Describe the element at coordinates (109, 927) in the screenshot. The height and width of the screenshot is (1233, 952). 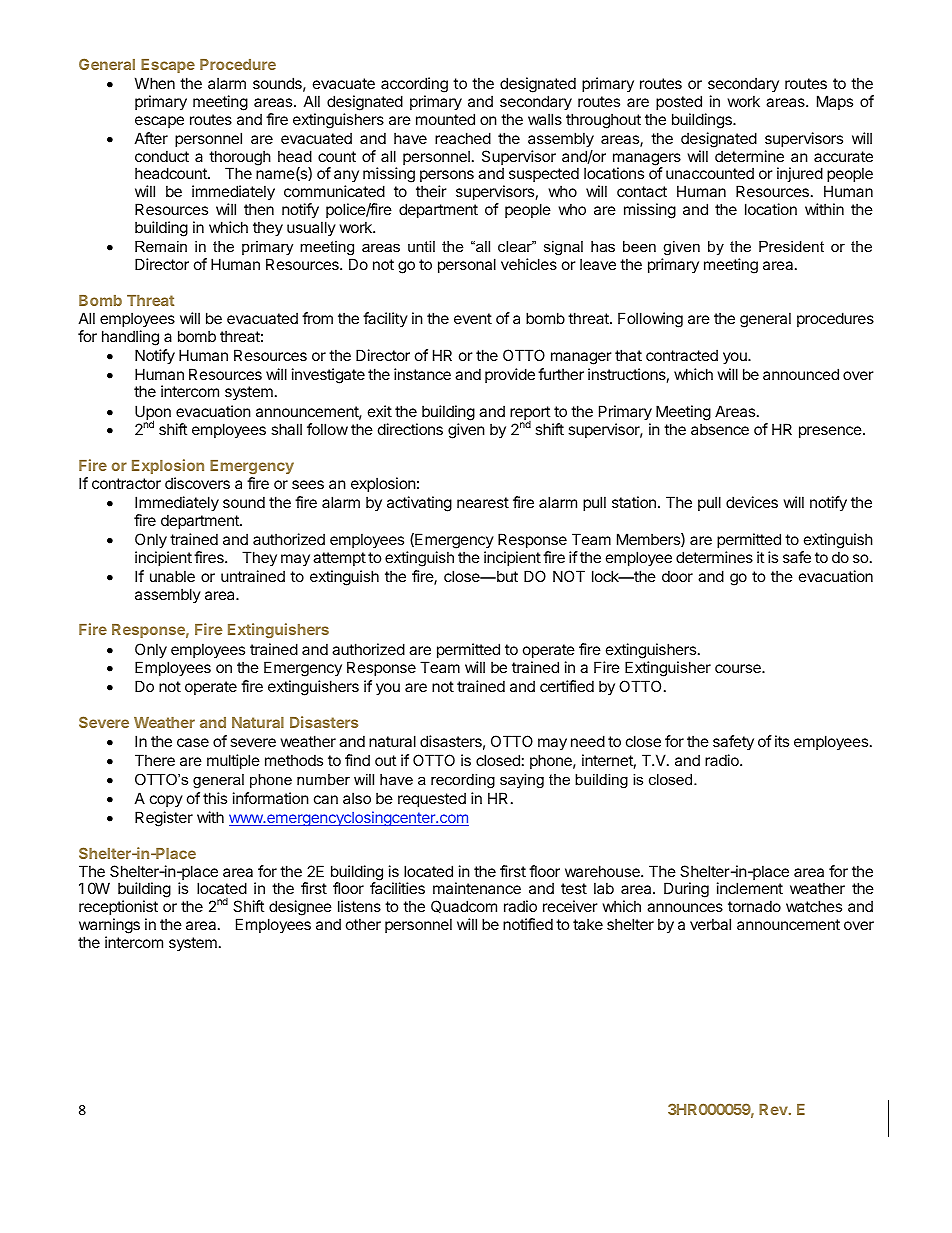
I see `warnings` at that location.
